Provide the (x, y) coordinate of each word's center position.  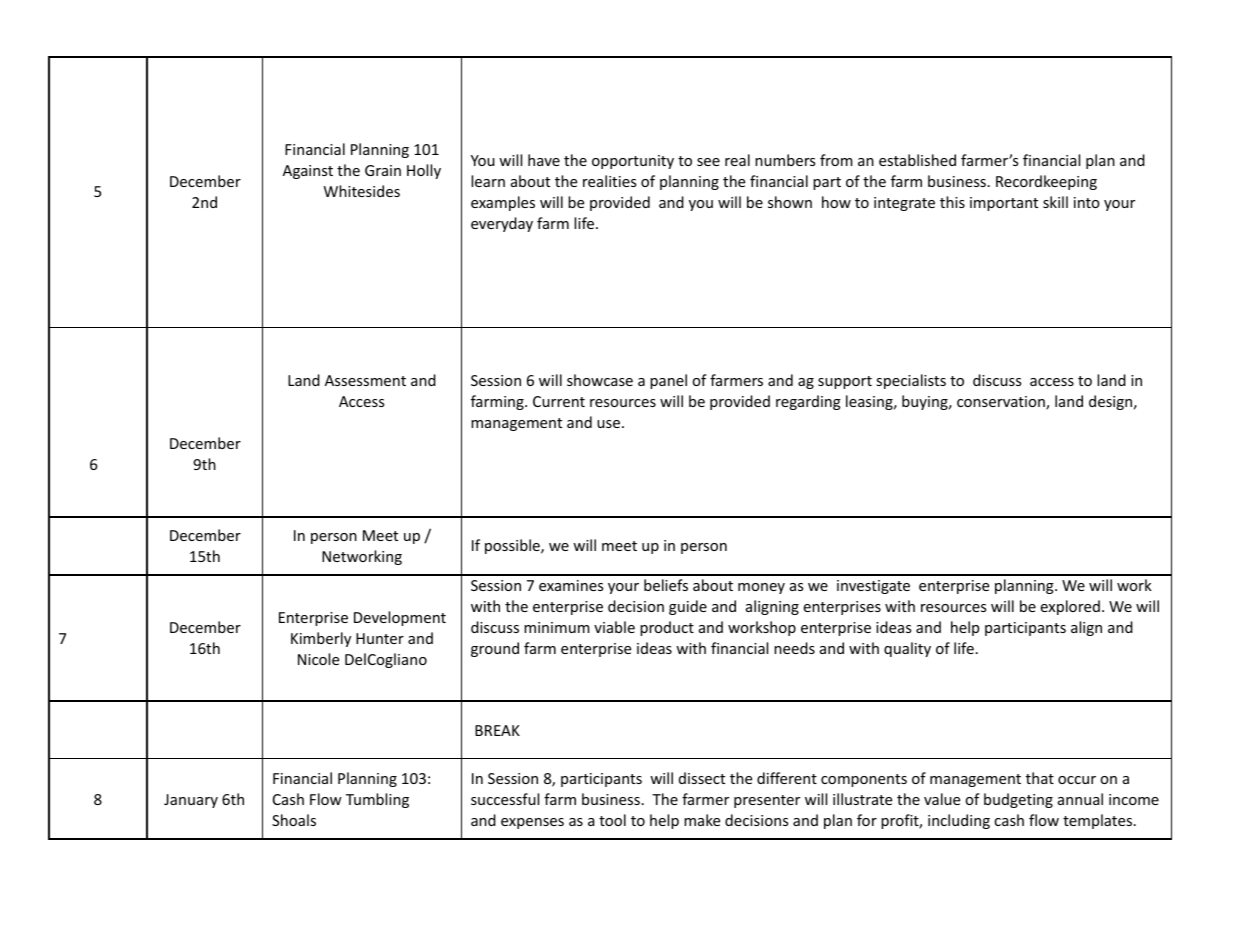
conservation (1002, 403)
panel (668, 381)
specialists (911, 381)
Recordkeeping (1046, 182)
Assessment (365, 380)
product (667, 628)
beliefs (666, 585)
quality (907, 649)
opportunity (633, 162)
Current (559, 401)
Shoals (294, 820)
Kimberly (321, 639)
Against (308, 172)
